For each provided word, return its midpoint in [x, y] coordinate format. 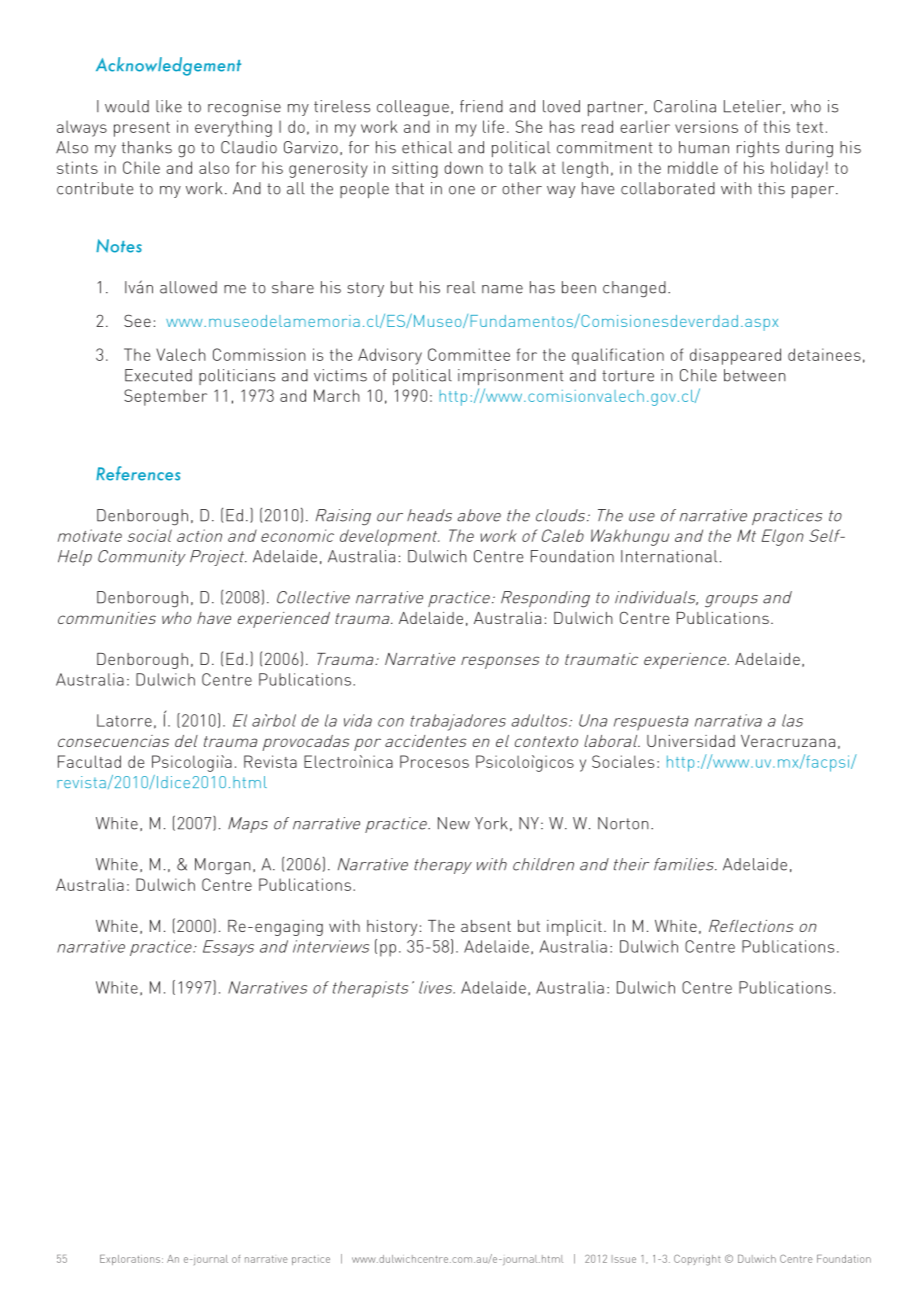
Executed [158, 375]
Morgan [223, 866]
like [169, 106]
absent [486, 926]
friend [481, 106]
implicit [574, 928]
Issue [624, 1259]
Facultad [89, 761]
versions [706, 126]
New [454, 823]
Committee [469, 354]
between [755, 375]
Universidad [691, 741]
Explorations [131, 1260]
